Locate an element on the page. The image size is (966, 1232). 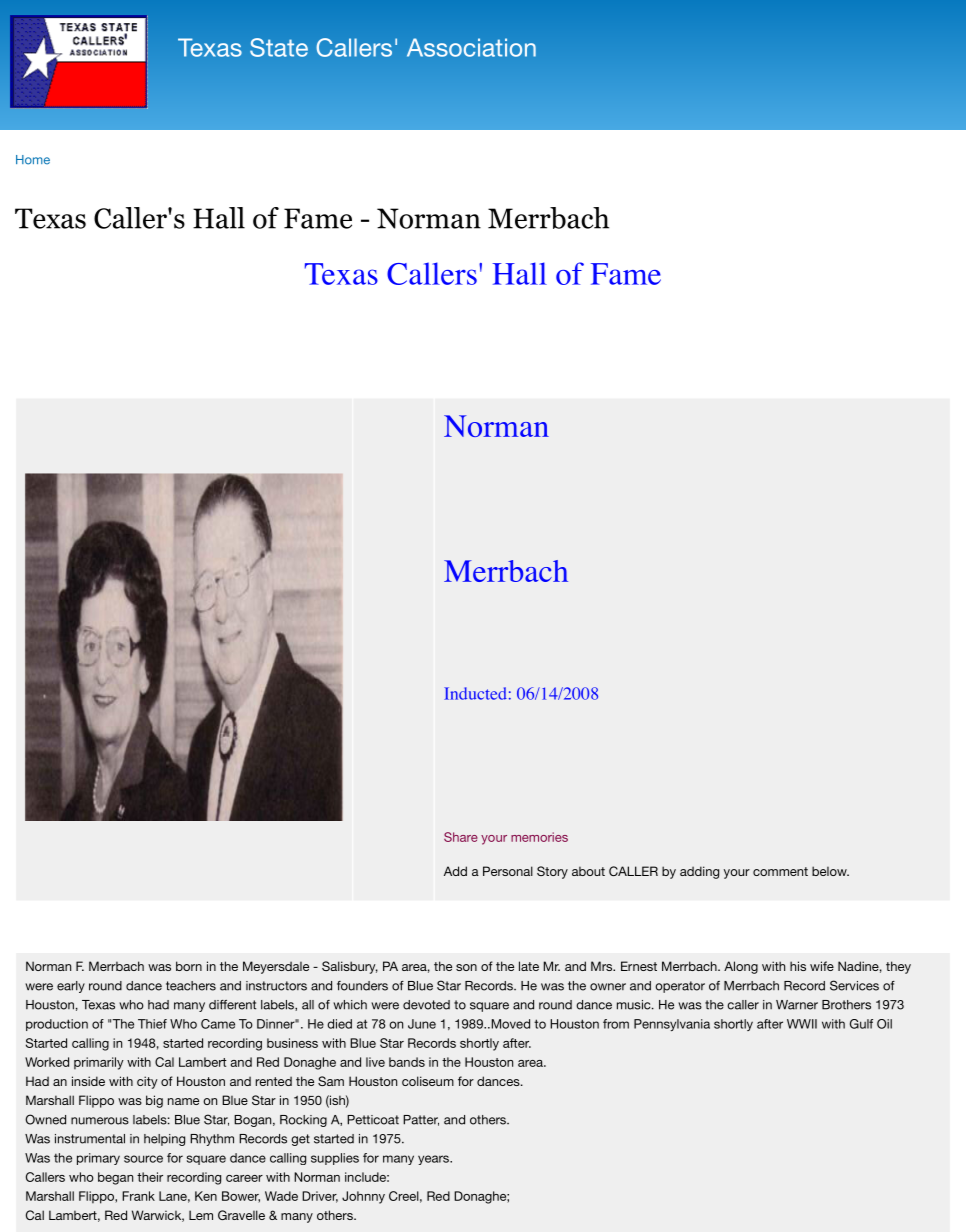
Share is located at coordinates (461, 837).
